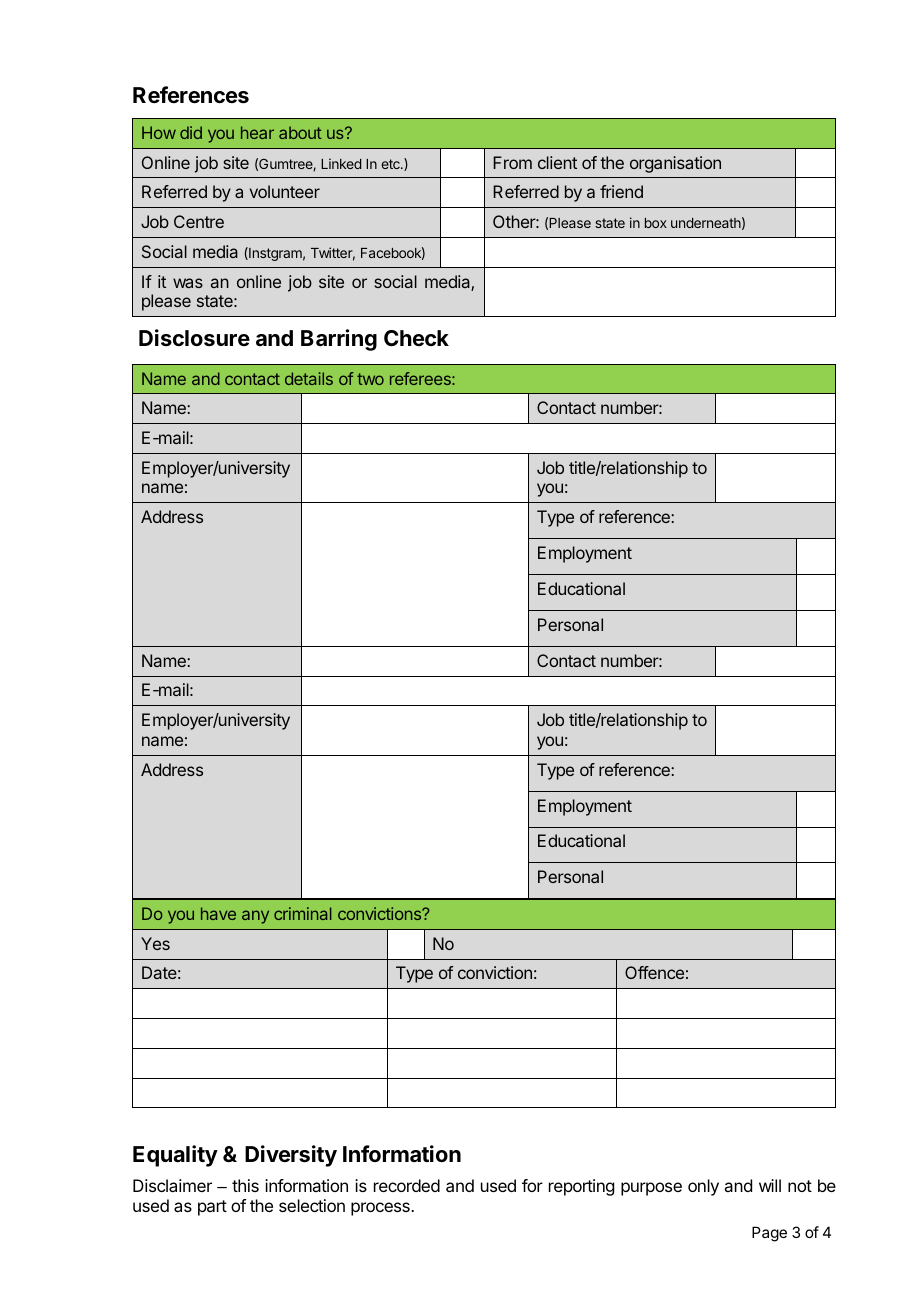  Describe the element at coordinates (257, 132) in the screenshot. I see `hear` at that location.
